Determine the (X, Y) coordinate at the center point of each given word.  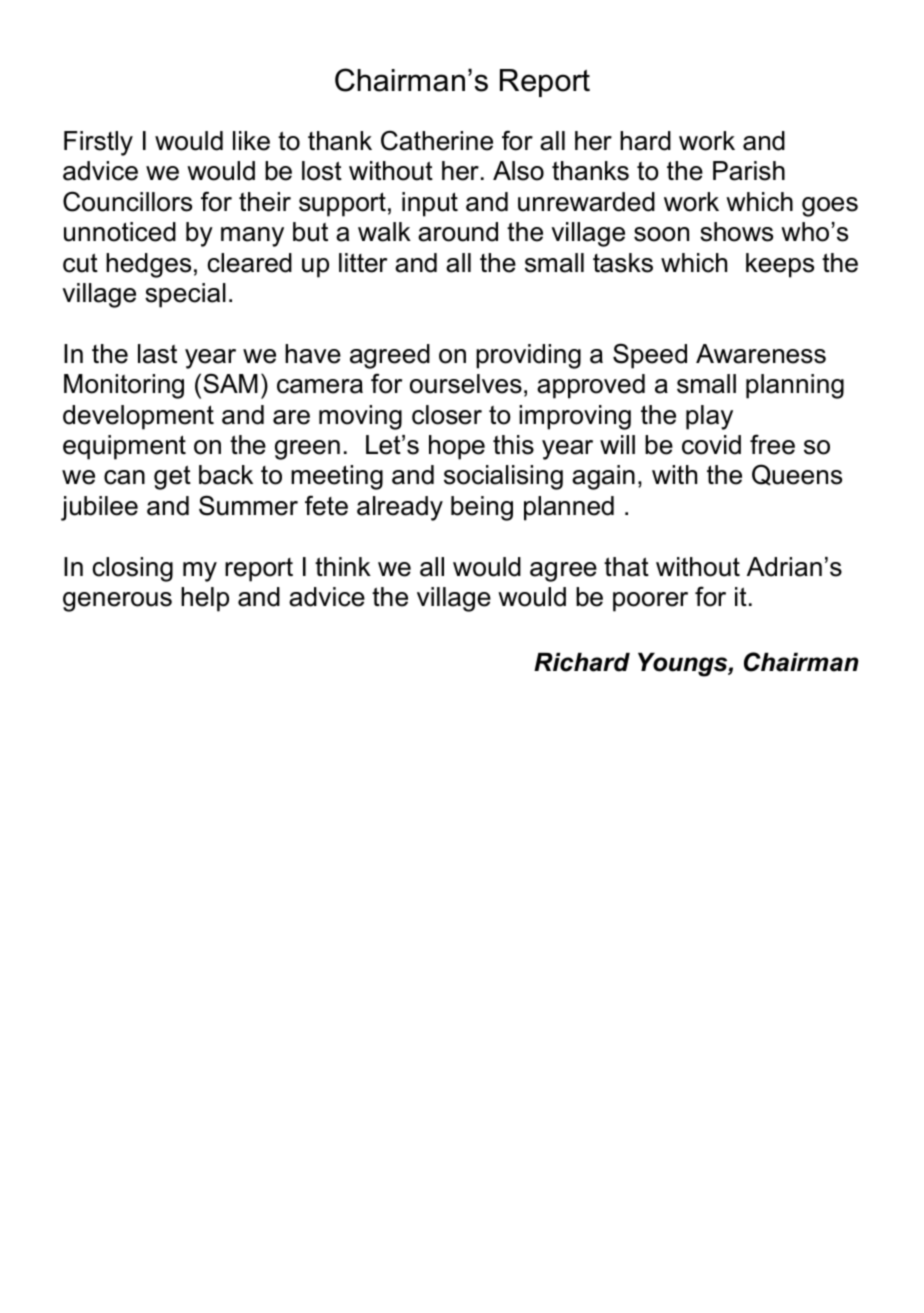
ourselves (466, 384)
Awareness (761, 354)
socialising (503, 477)
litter (363, 263)
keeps (780, 265)
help (205, 599)
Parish (749, 171)
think (343, 566)
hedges (148, 265)
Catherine (437, 140)
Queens (797, 475)
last (157, 354)
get (172, 477)
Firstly (98, 143)
